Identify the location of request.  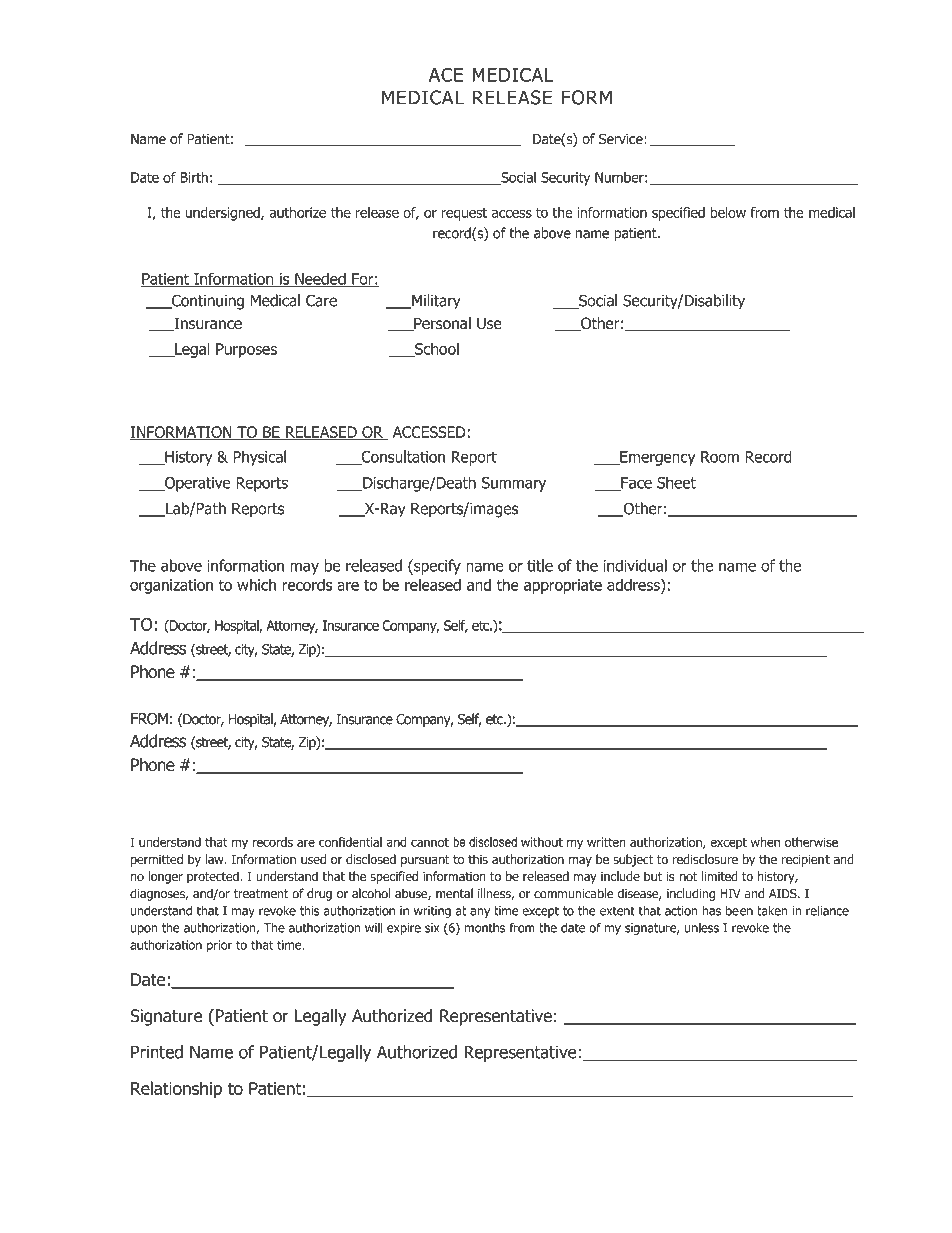
(464, 214).
